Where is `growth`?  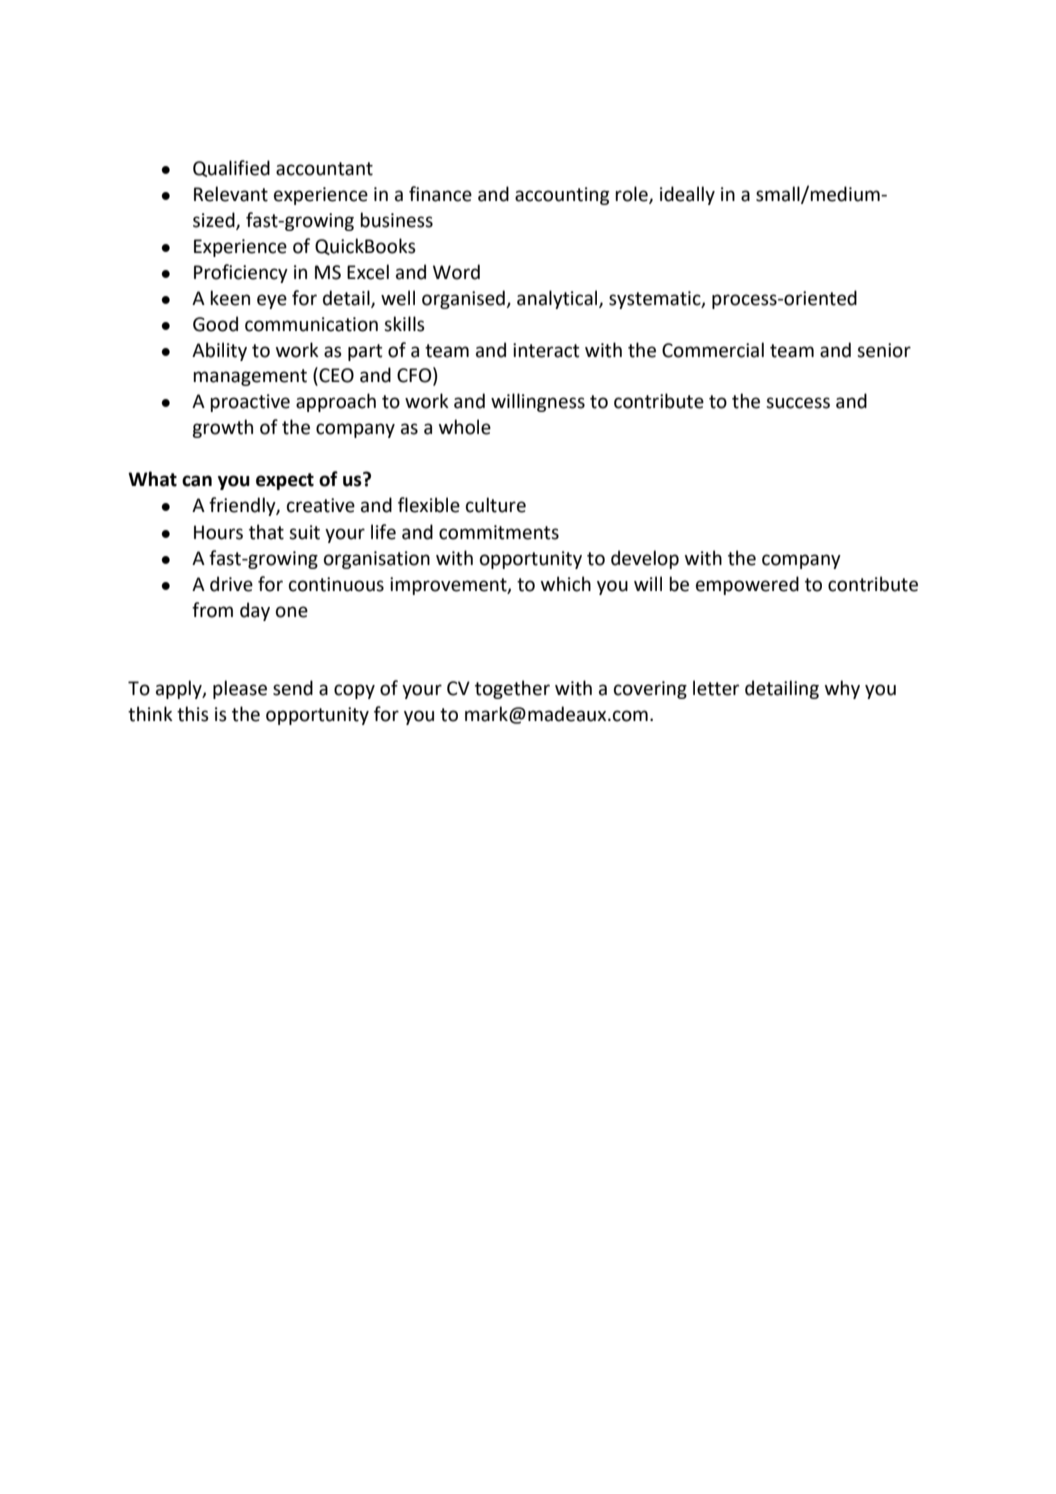 growth is located at coordinates (222, 428).
